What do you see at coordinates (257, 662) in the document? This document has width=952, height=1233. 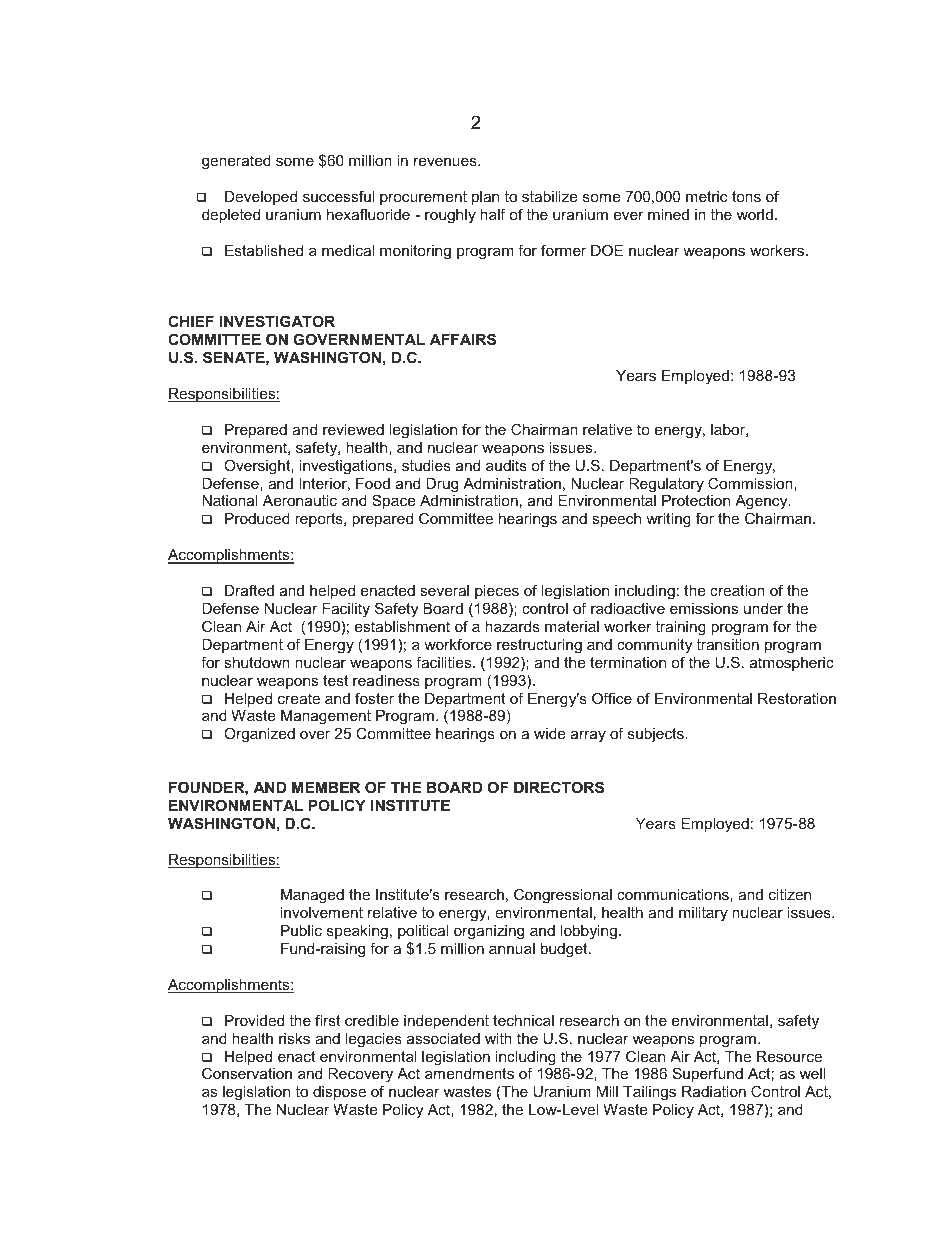 I see `shutdown` at bounding box center [257, 662].
